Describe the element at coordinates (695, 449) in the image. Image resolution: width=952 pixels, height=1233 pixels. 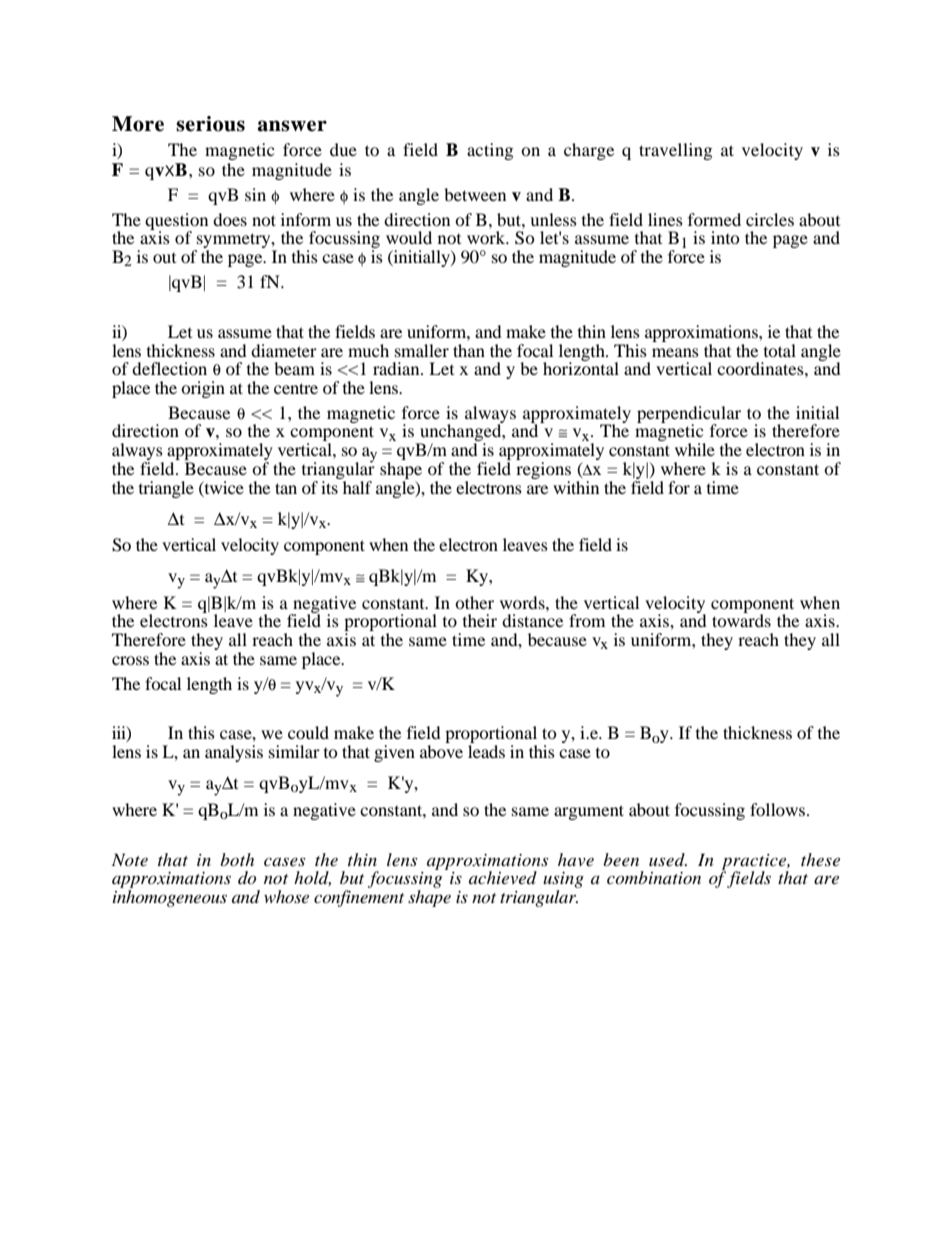
I see `while` at that location.
